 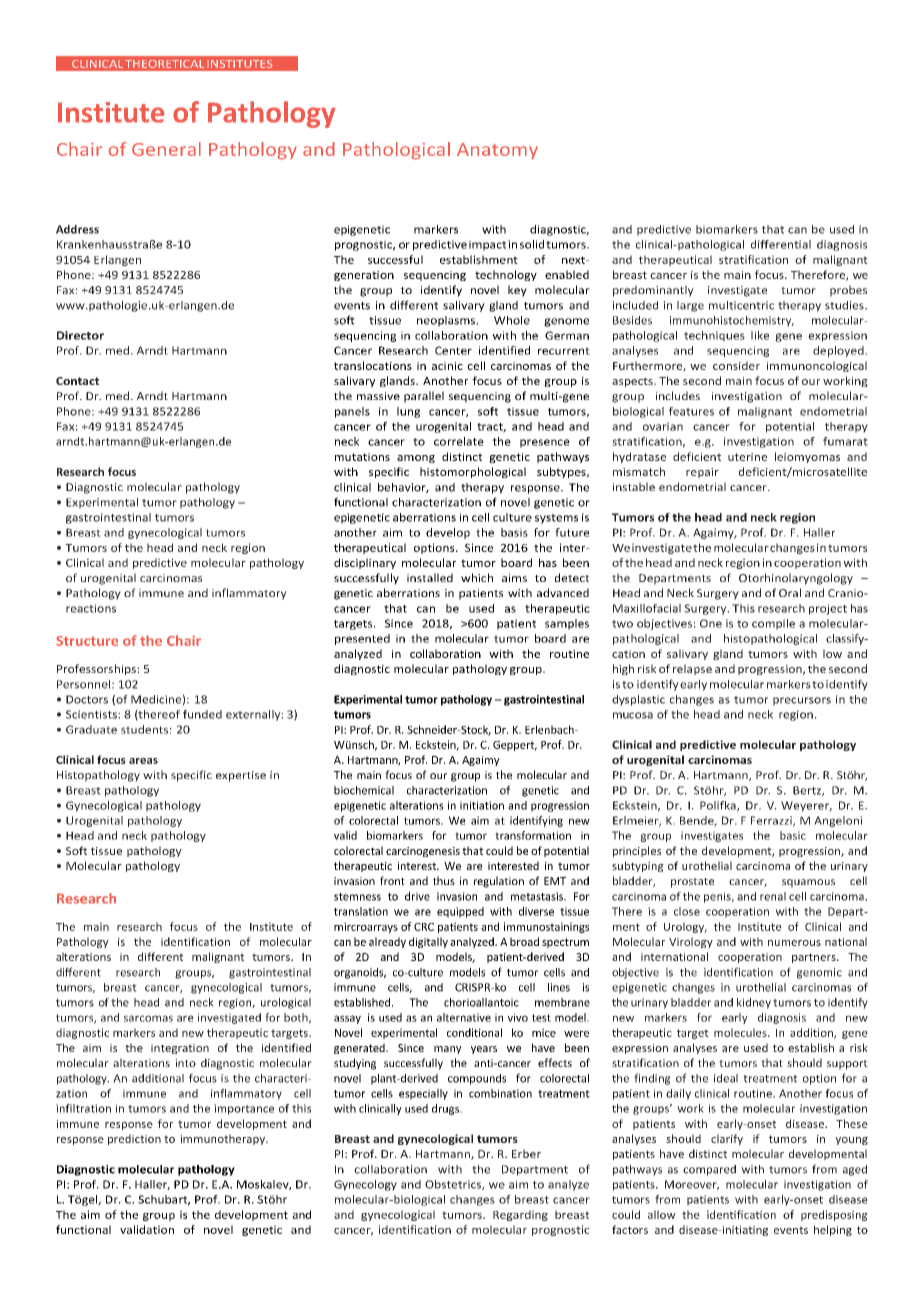 I want to click on Address, so click(x=77, y=229).
